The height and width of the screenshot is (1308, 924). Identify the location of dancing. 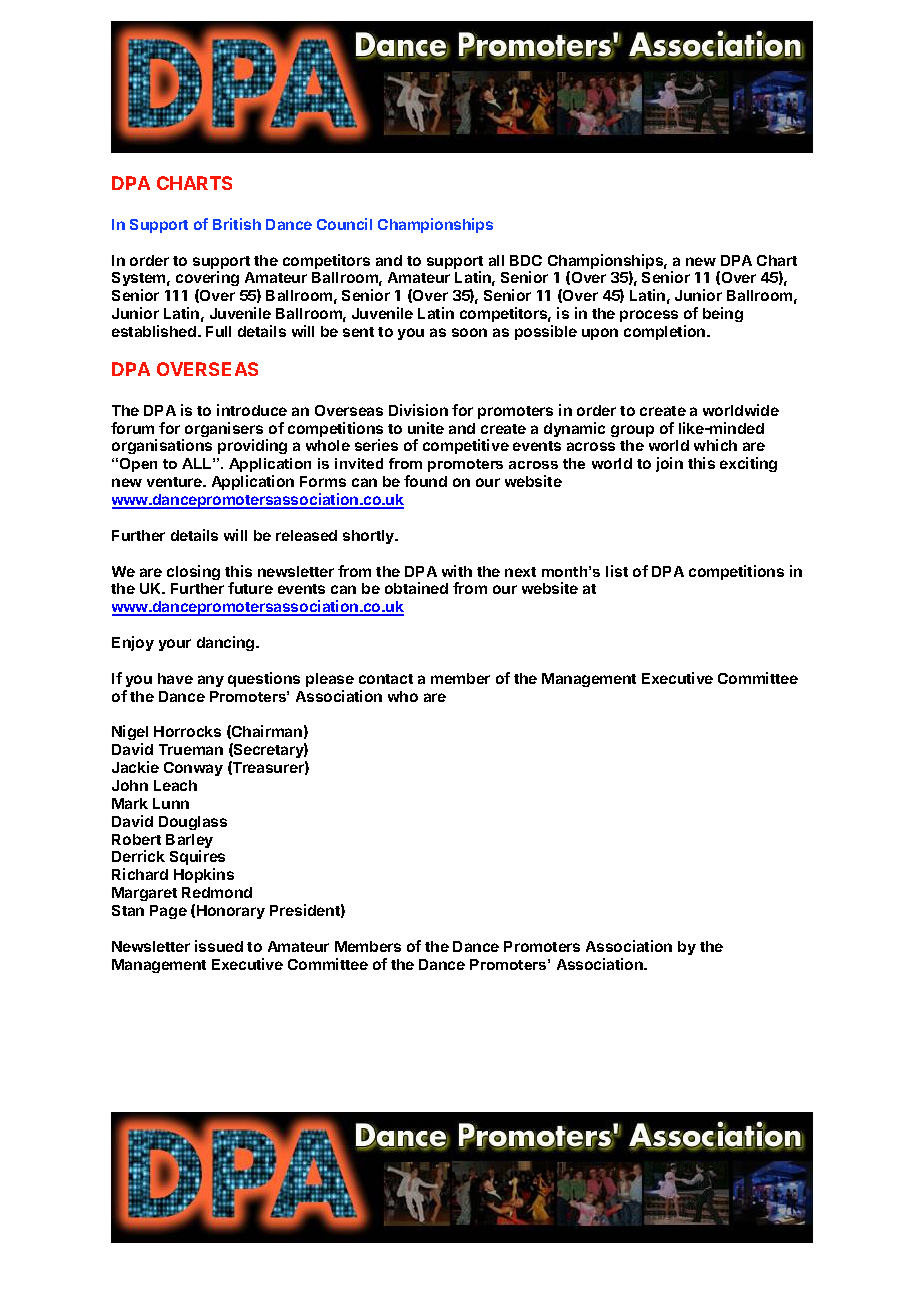
(227, 643).
